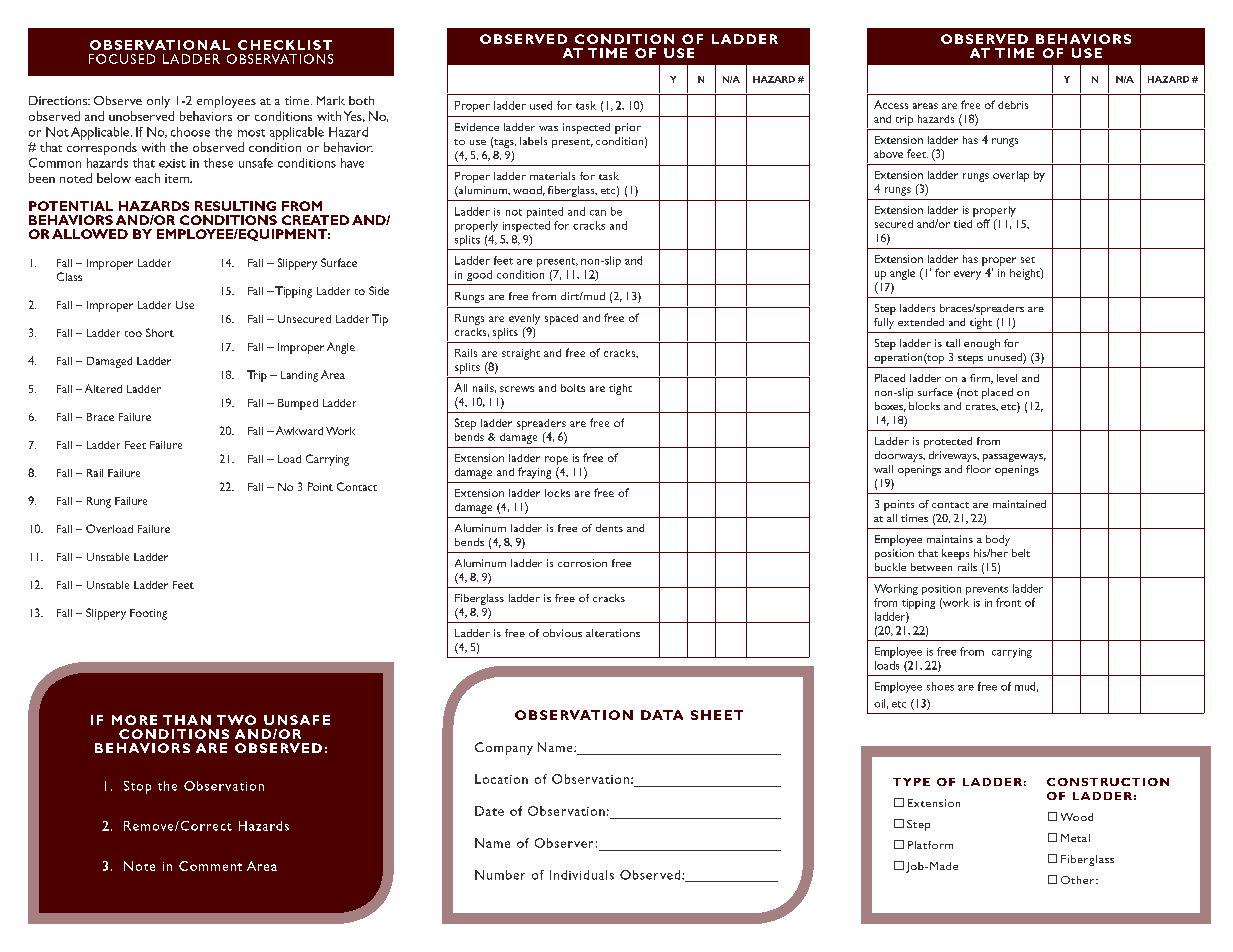  Describe the element at coordinates (891, 104) in the screenshot. I see `Access` at that location.
